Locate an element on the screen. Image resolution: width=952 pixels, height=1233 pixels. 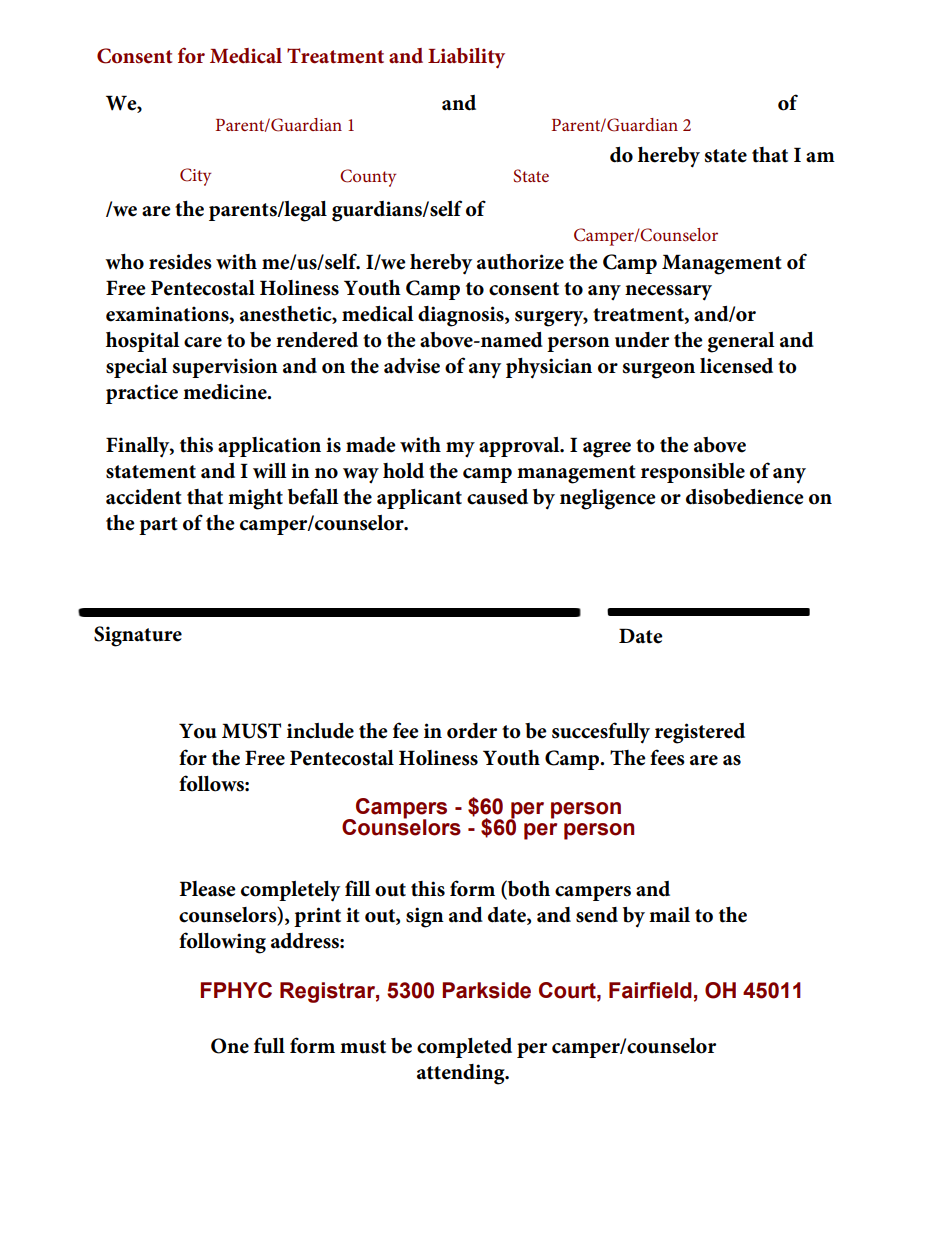
Liability is located at coordinates (466, 58).
